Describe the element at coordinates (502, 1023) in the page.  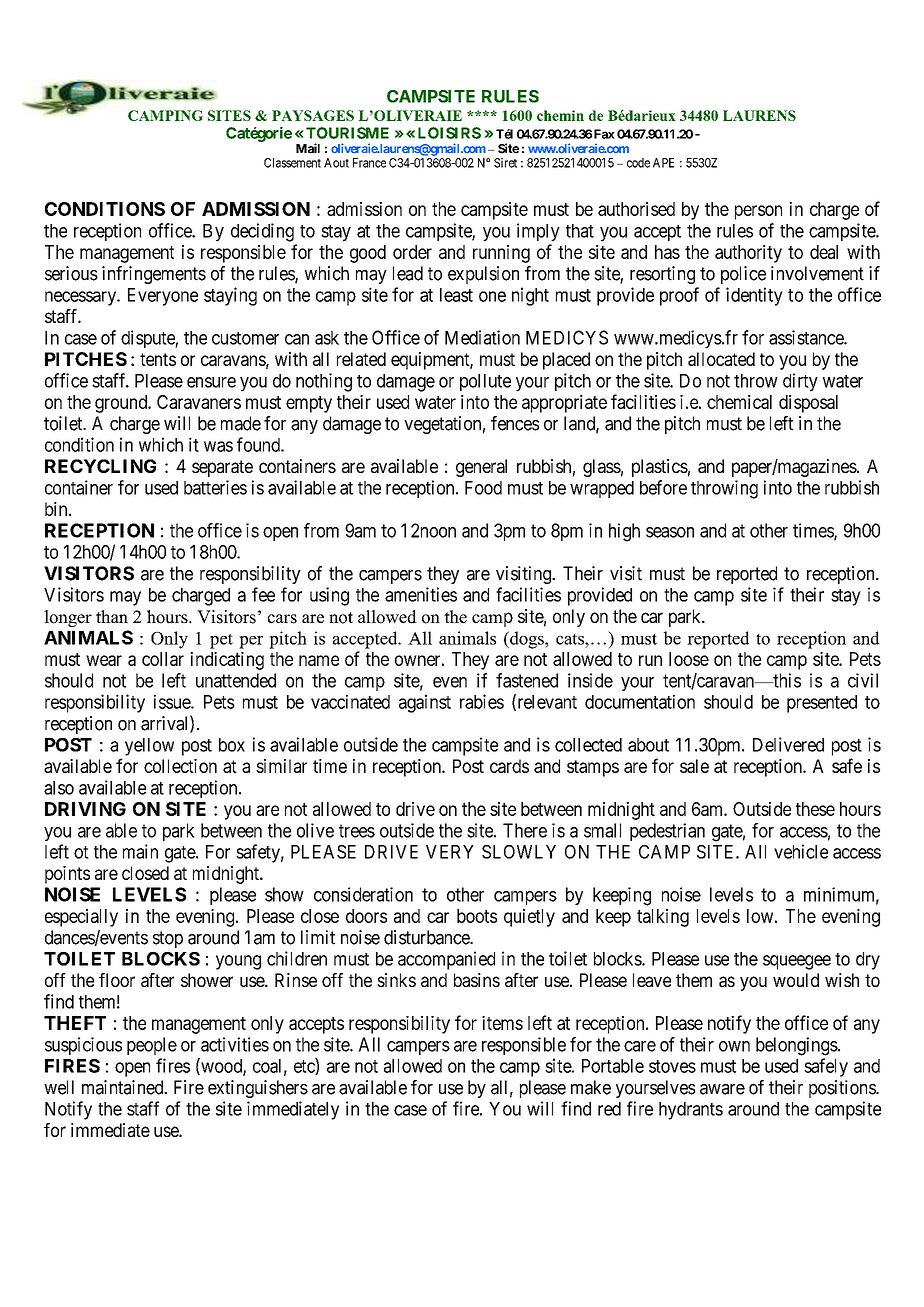
I see `items` at that location.
